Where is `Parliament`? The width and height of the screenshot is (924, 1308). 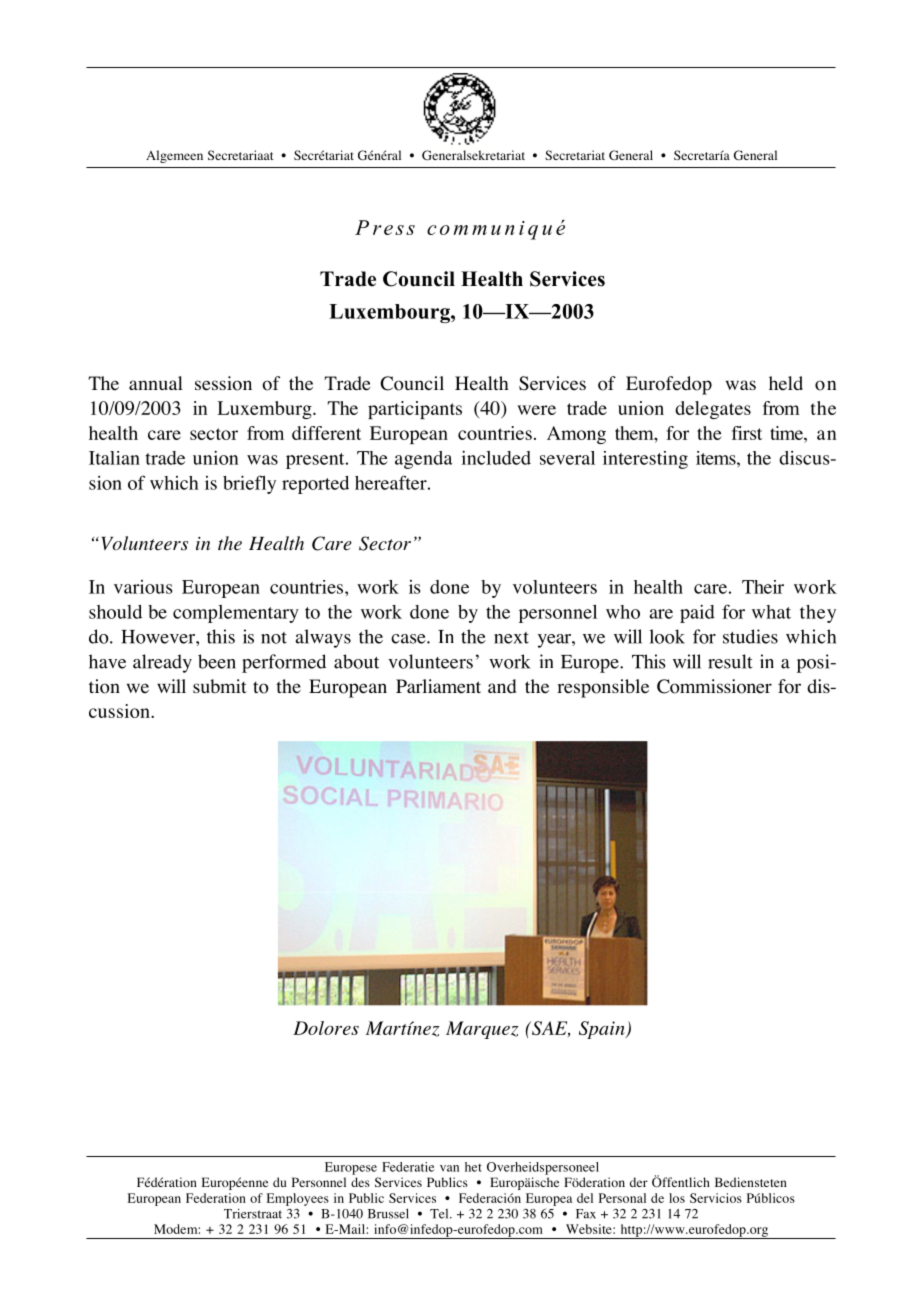
Parliament is located at coordinates (438, 686).
